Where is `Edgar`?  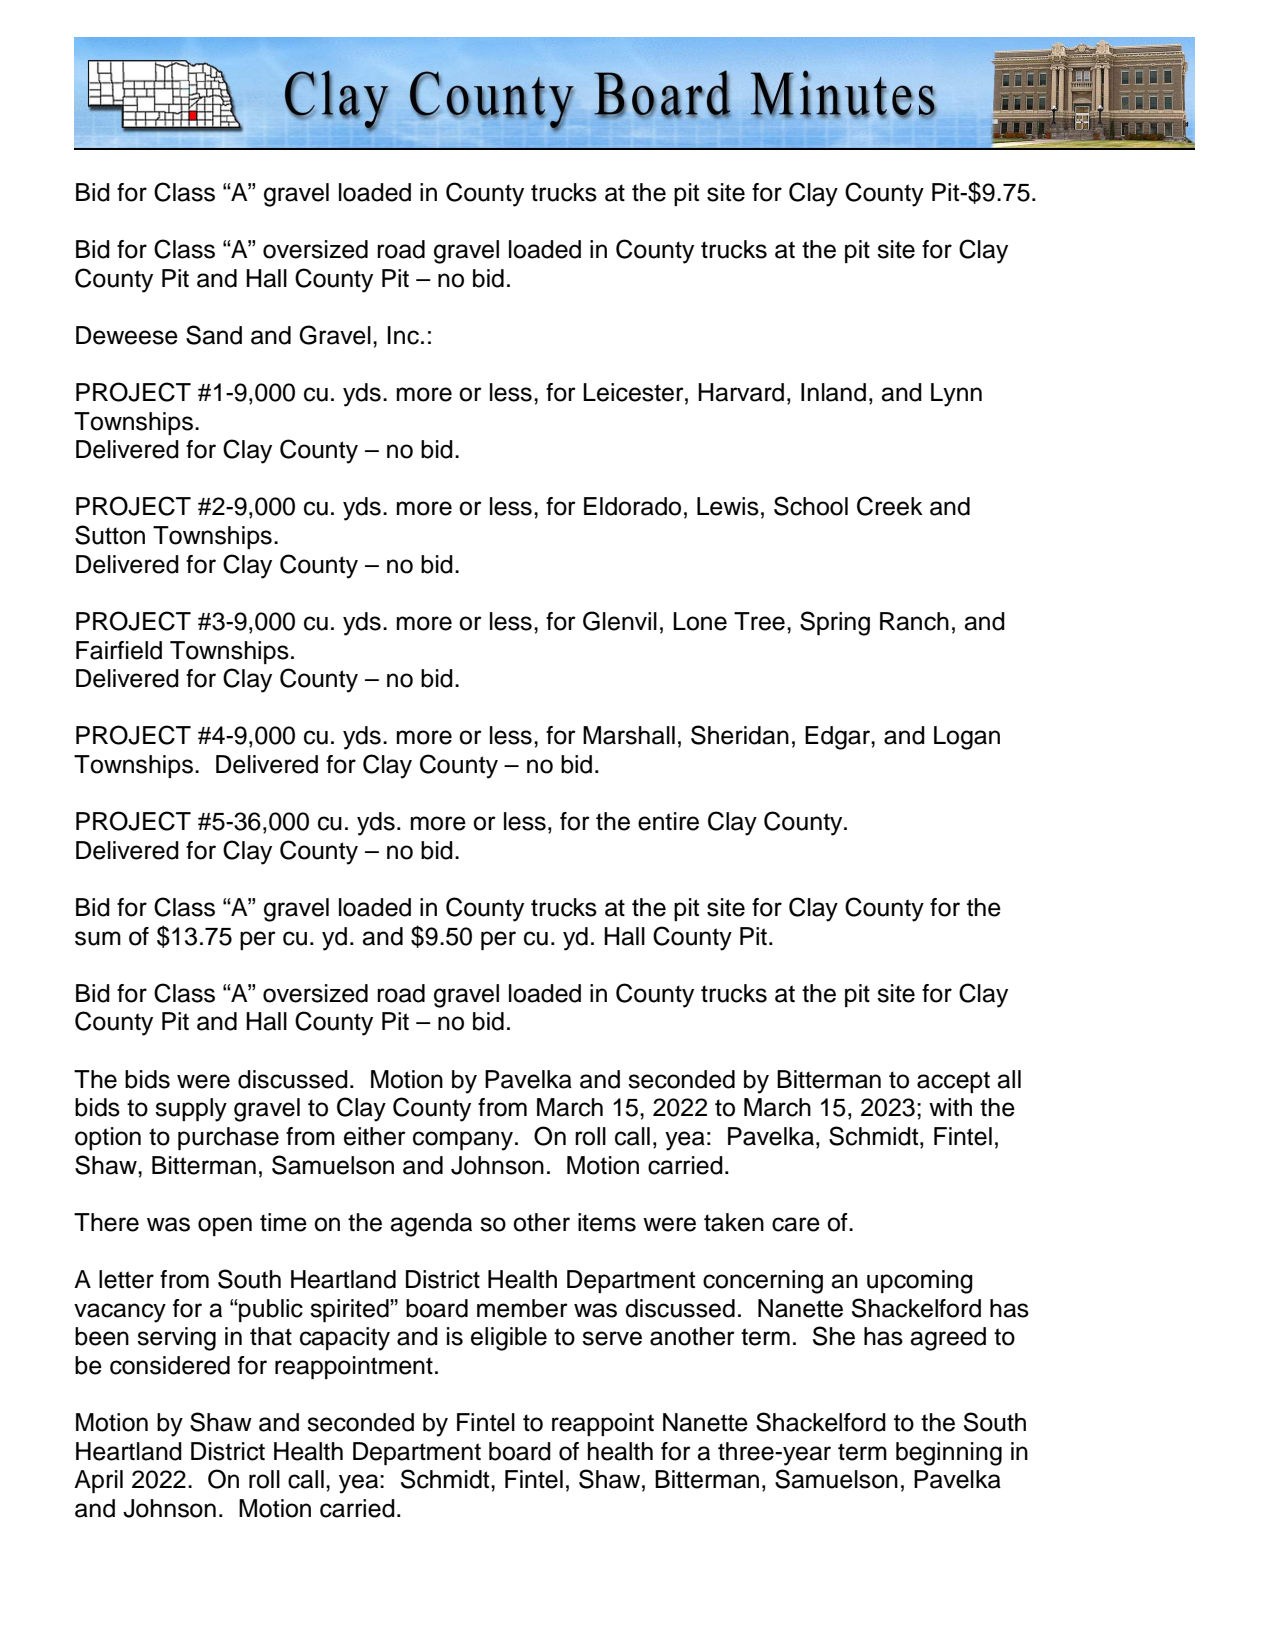 Edgar is located at coordinates (838, 738).
